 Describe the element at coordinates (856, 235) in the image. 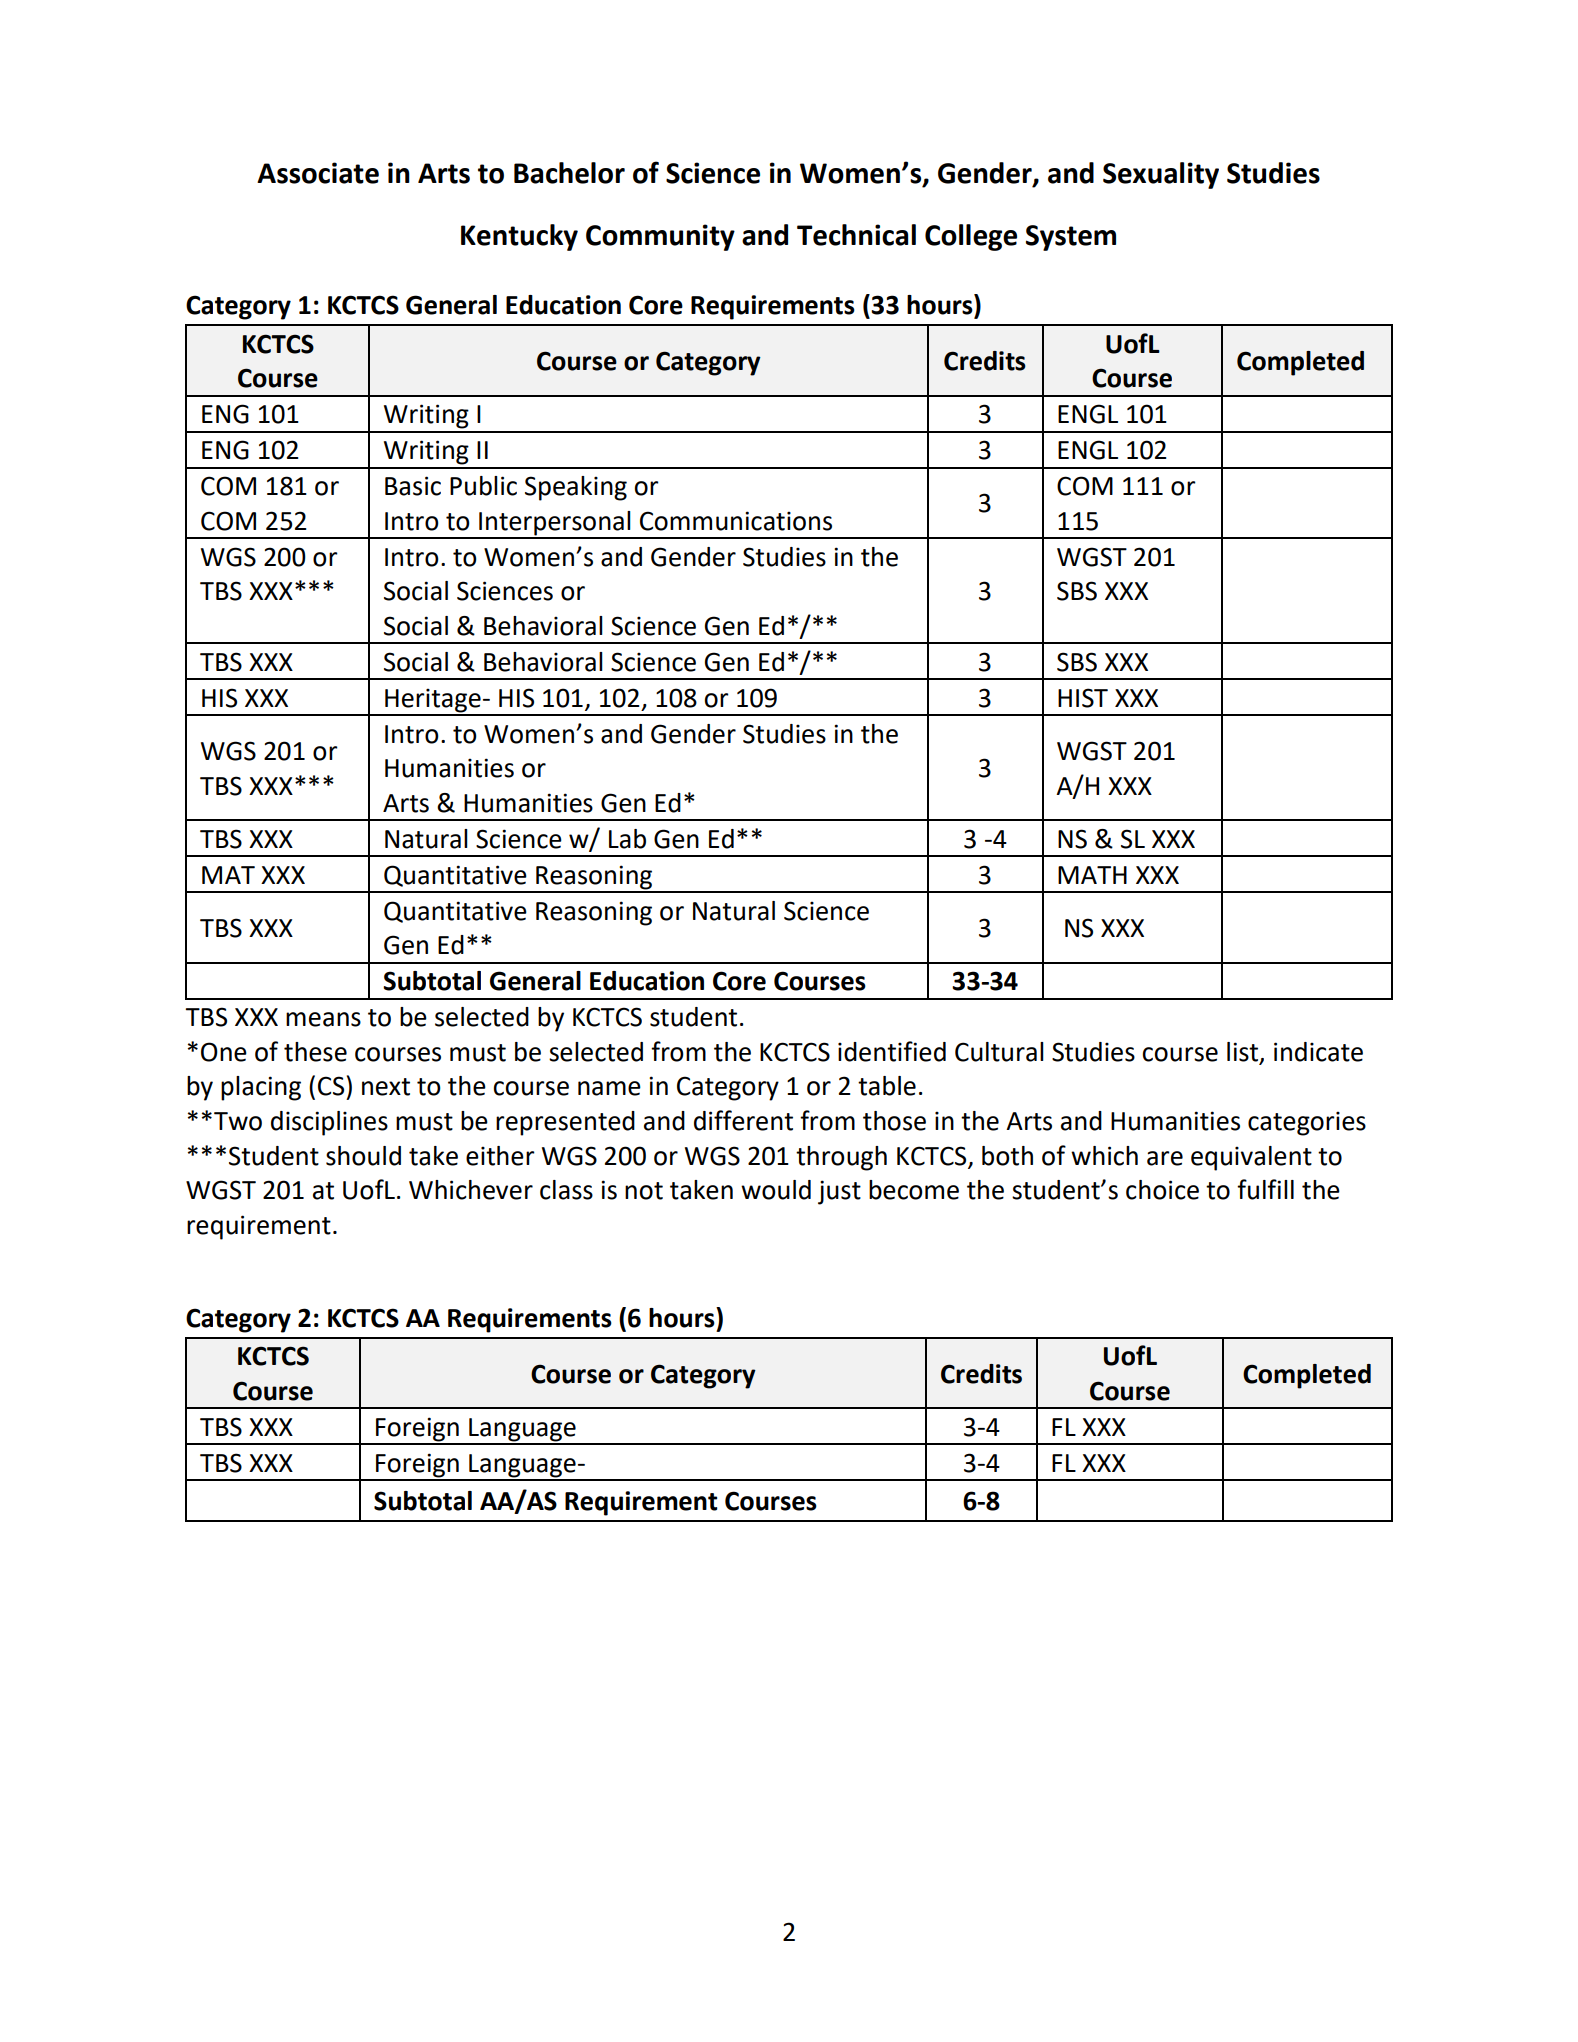

I see `Technical` at that location.
